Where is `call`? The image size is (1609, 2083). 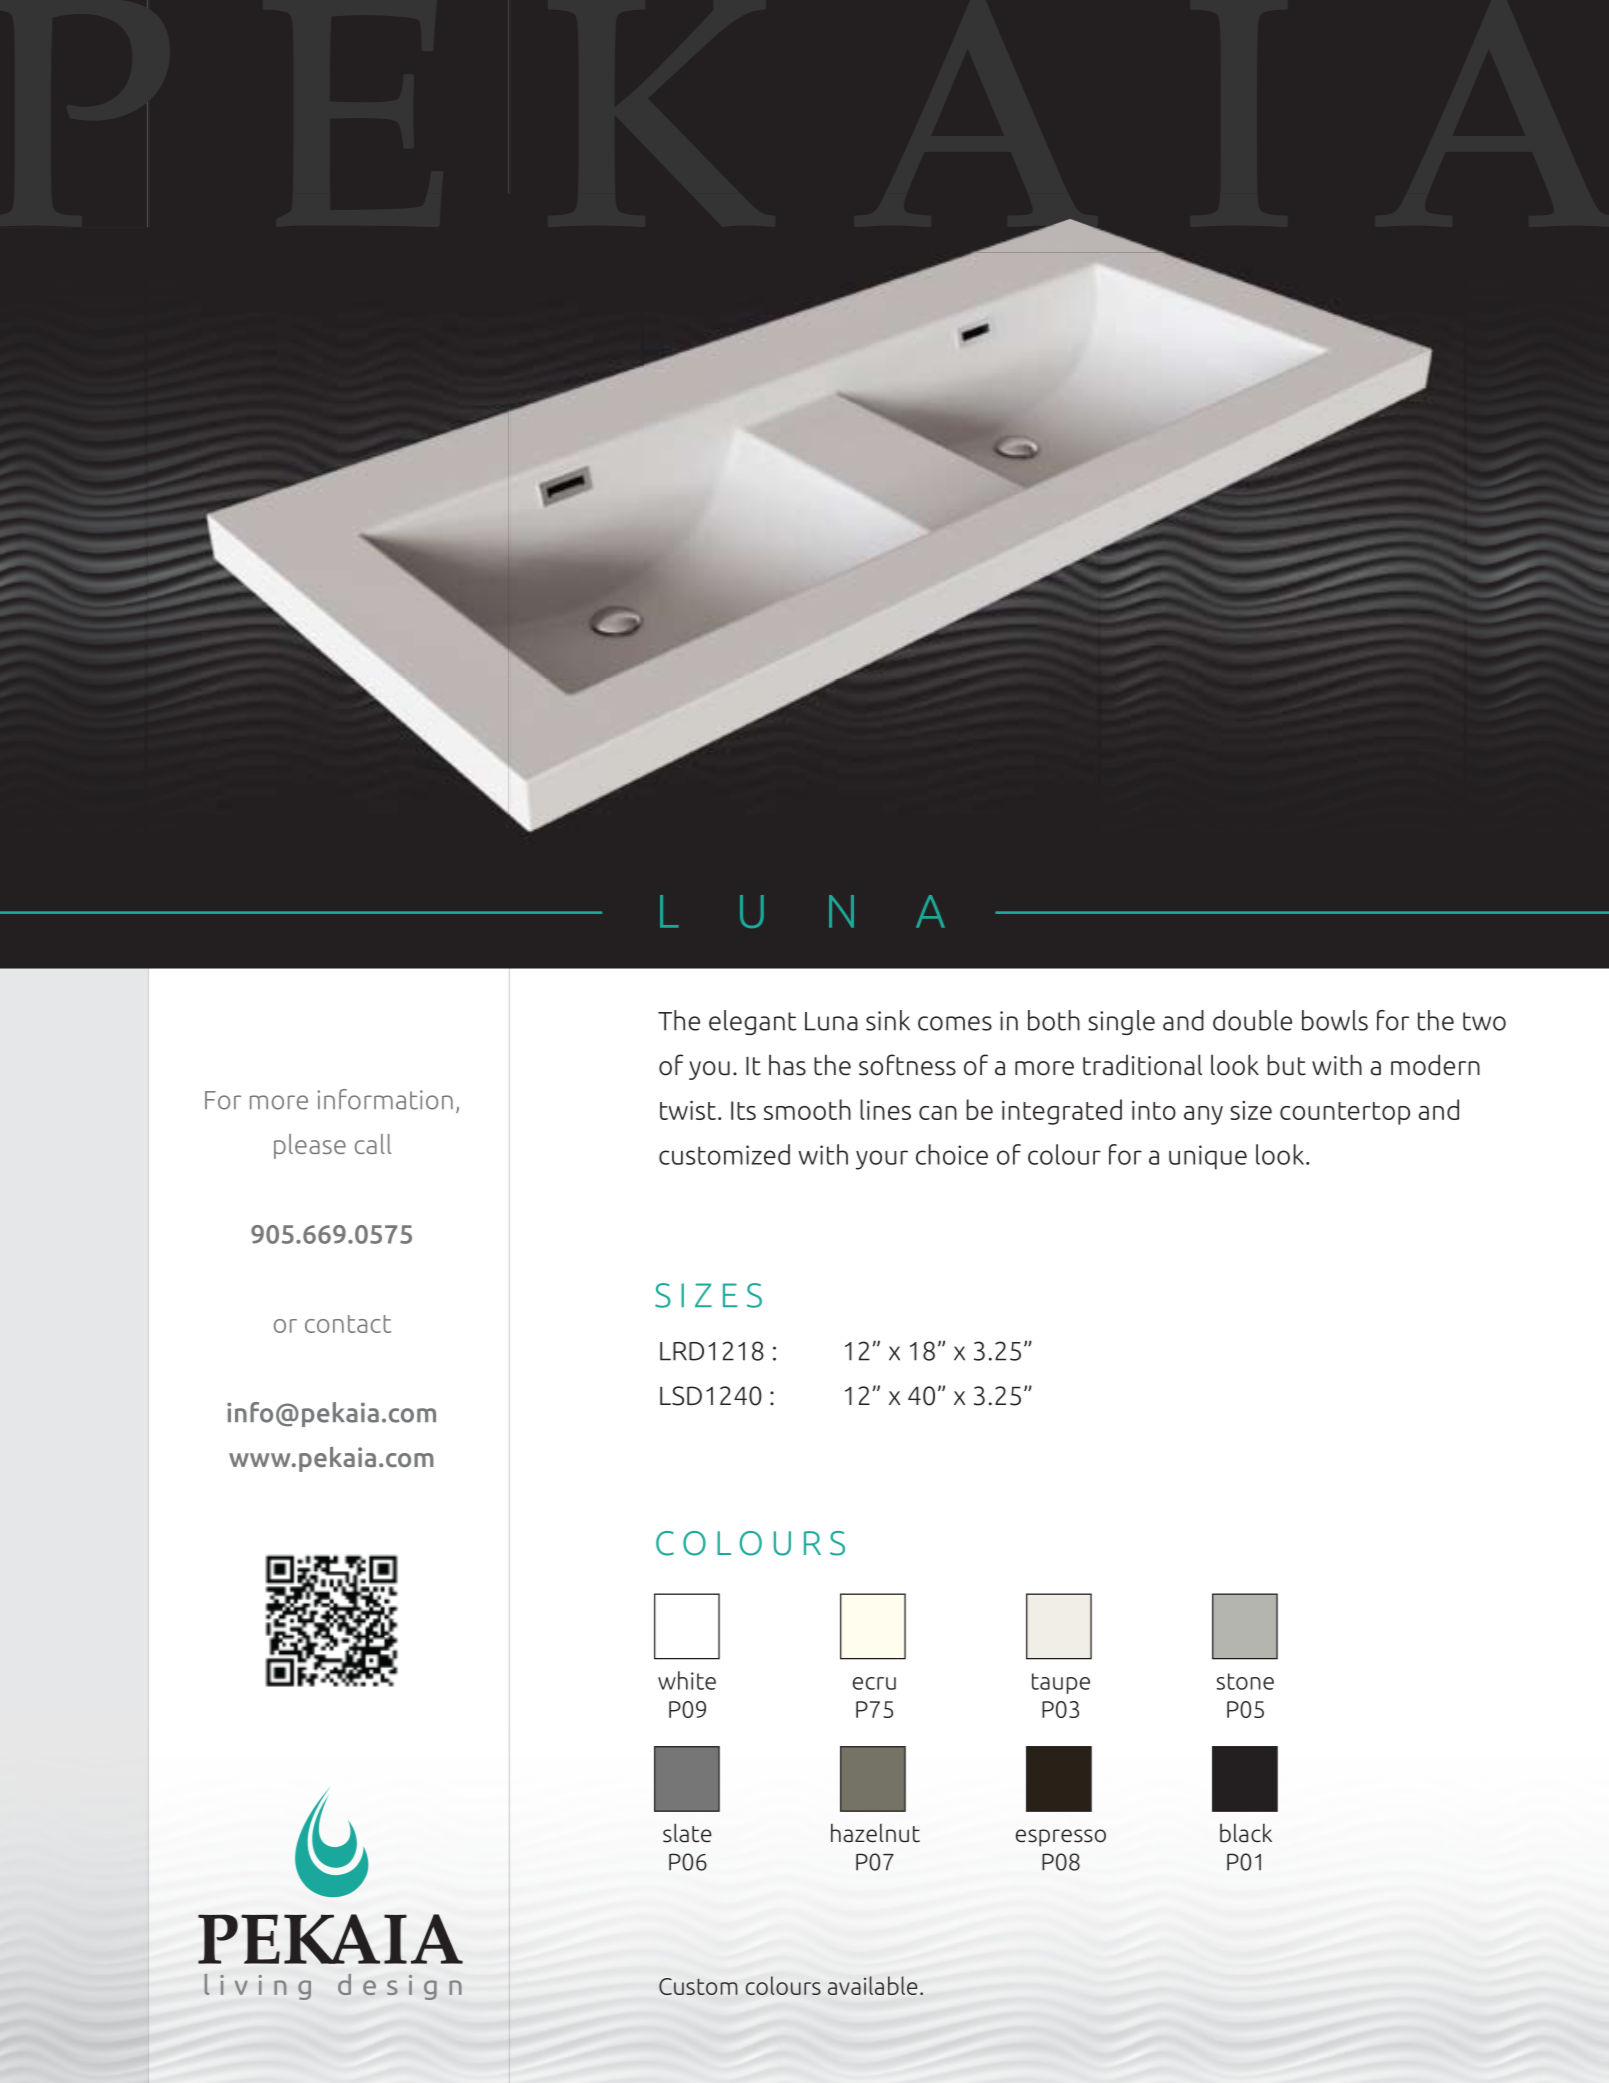
call is located at coordinates (373, 1144).
